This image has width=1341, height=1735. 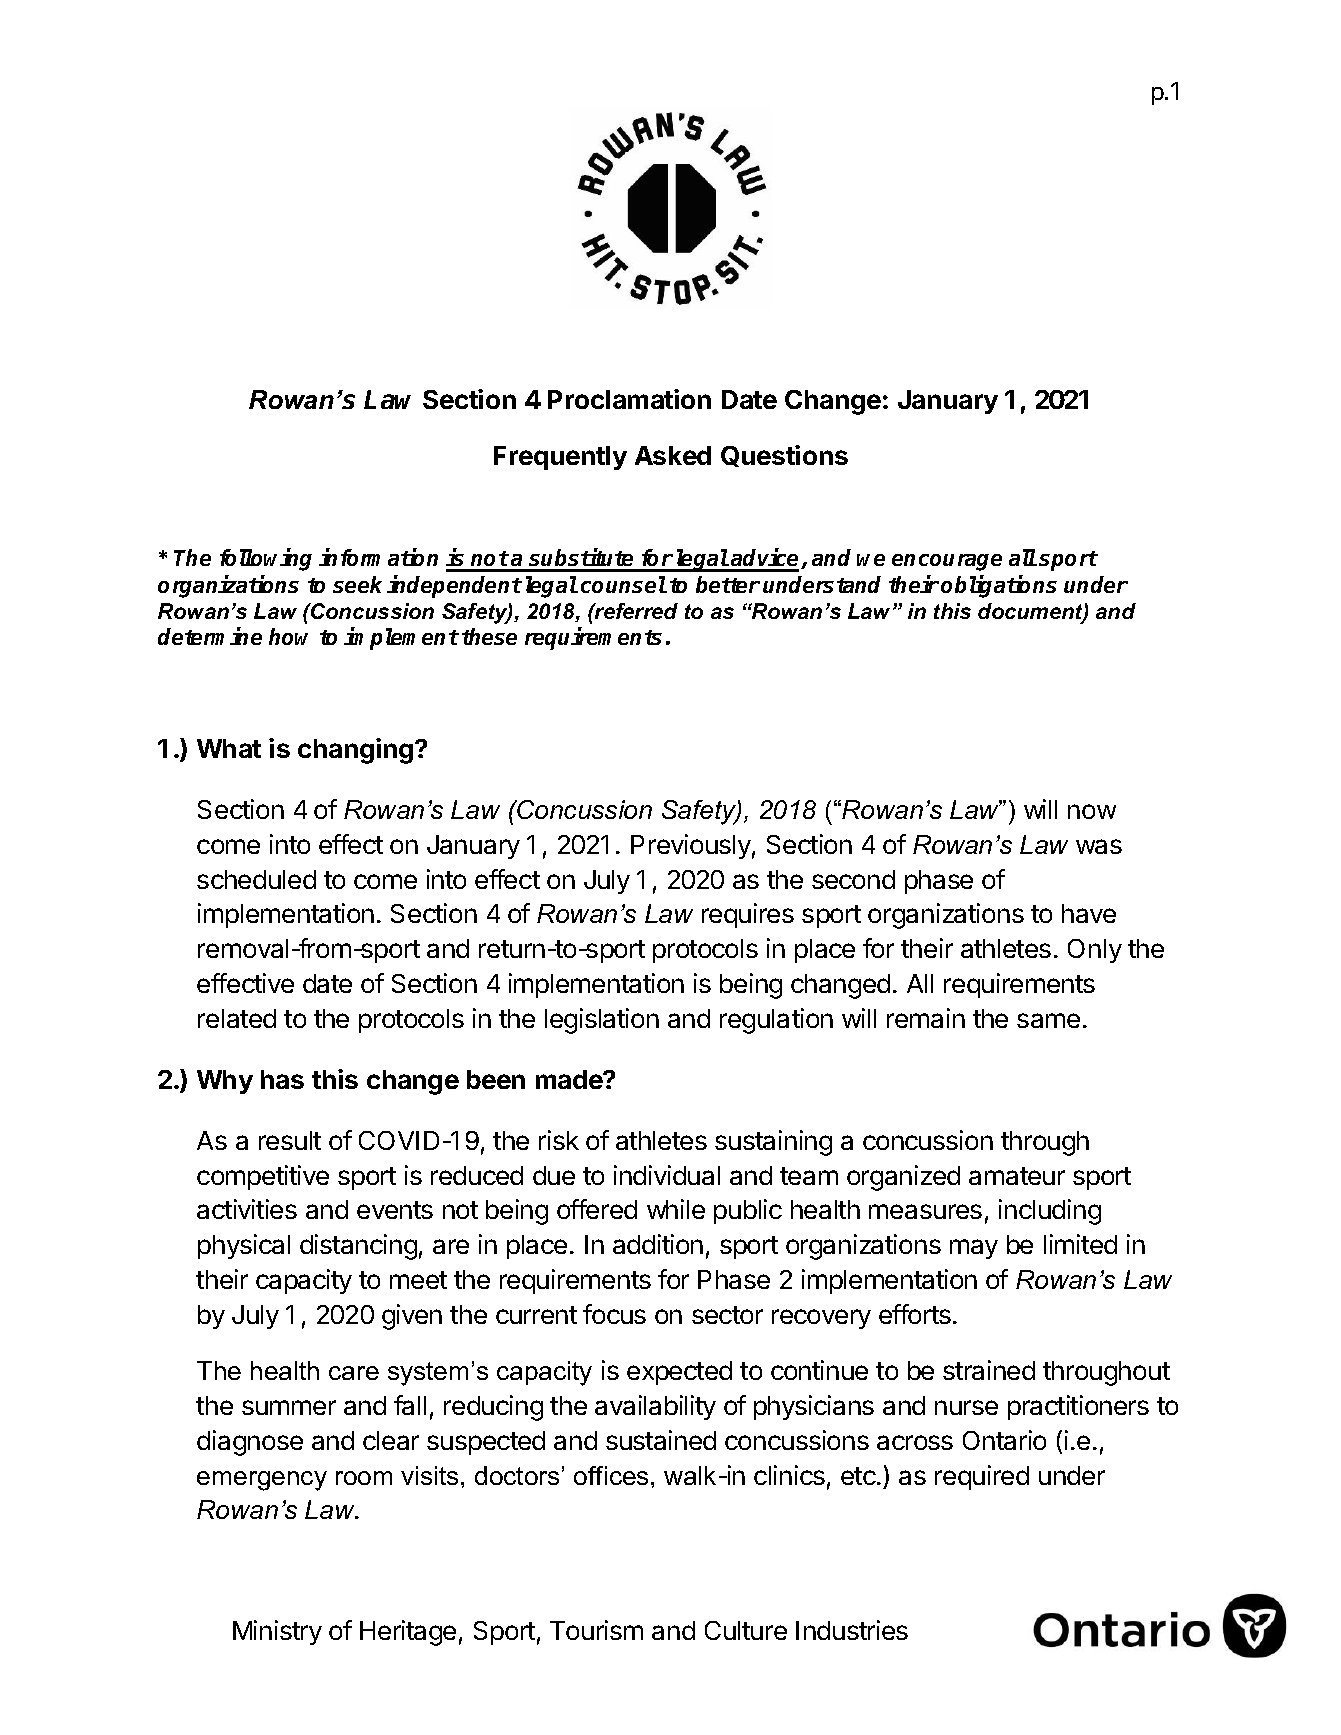 What do you see at coordinates (354, 1373) in the image?
I see `care` at bounding box center [354, 1373].
